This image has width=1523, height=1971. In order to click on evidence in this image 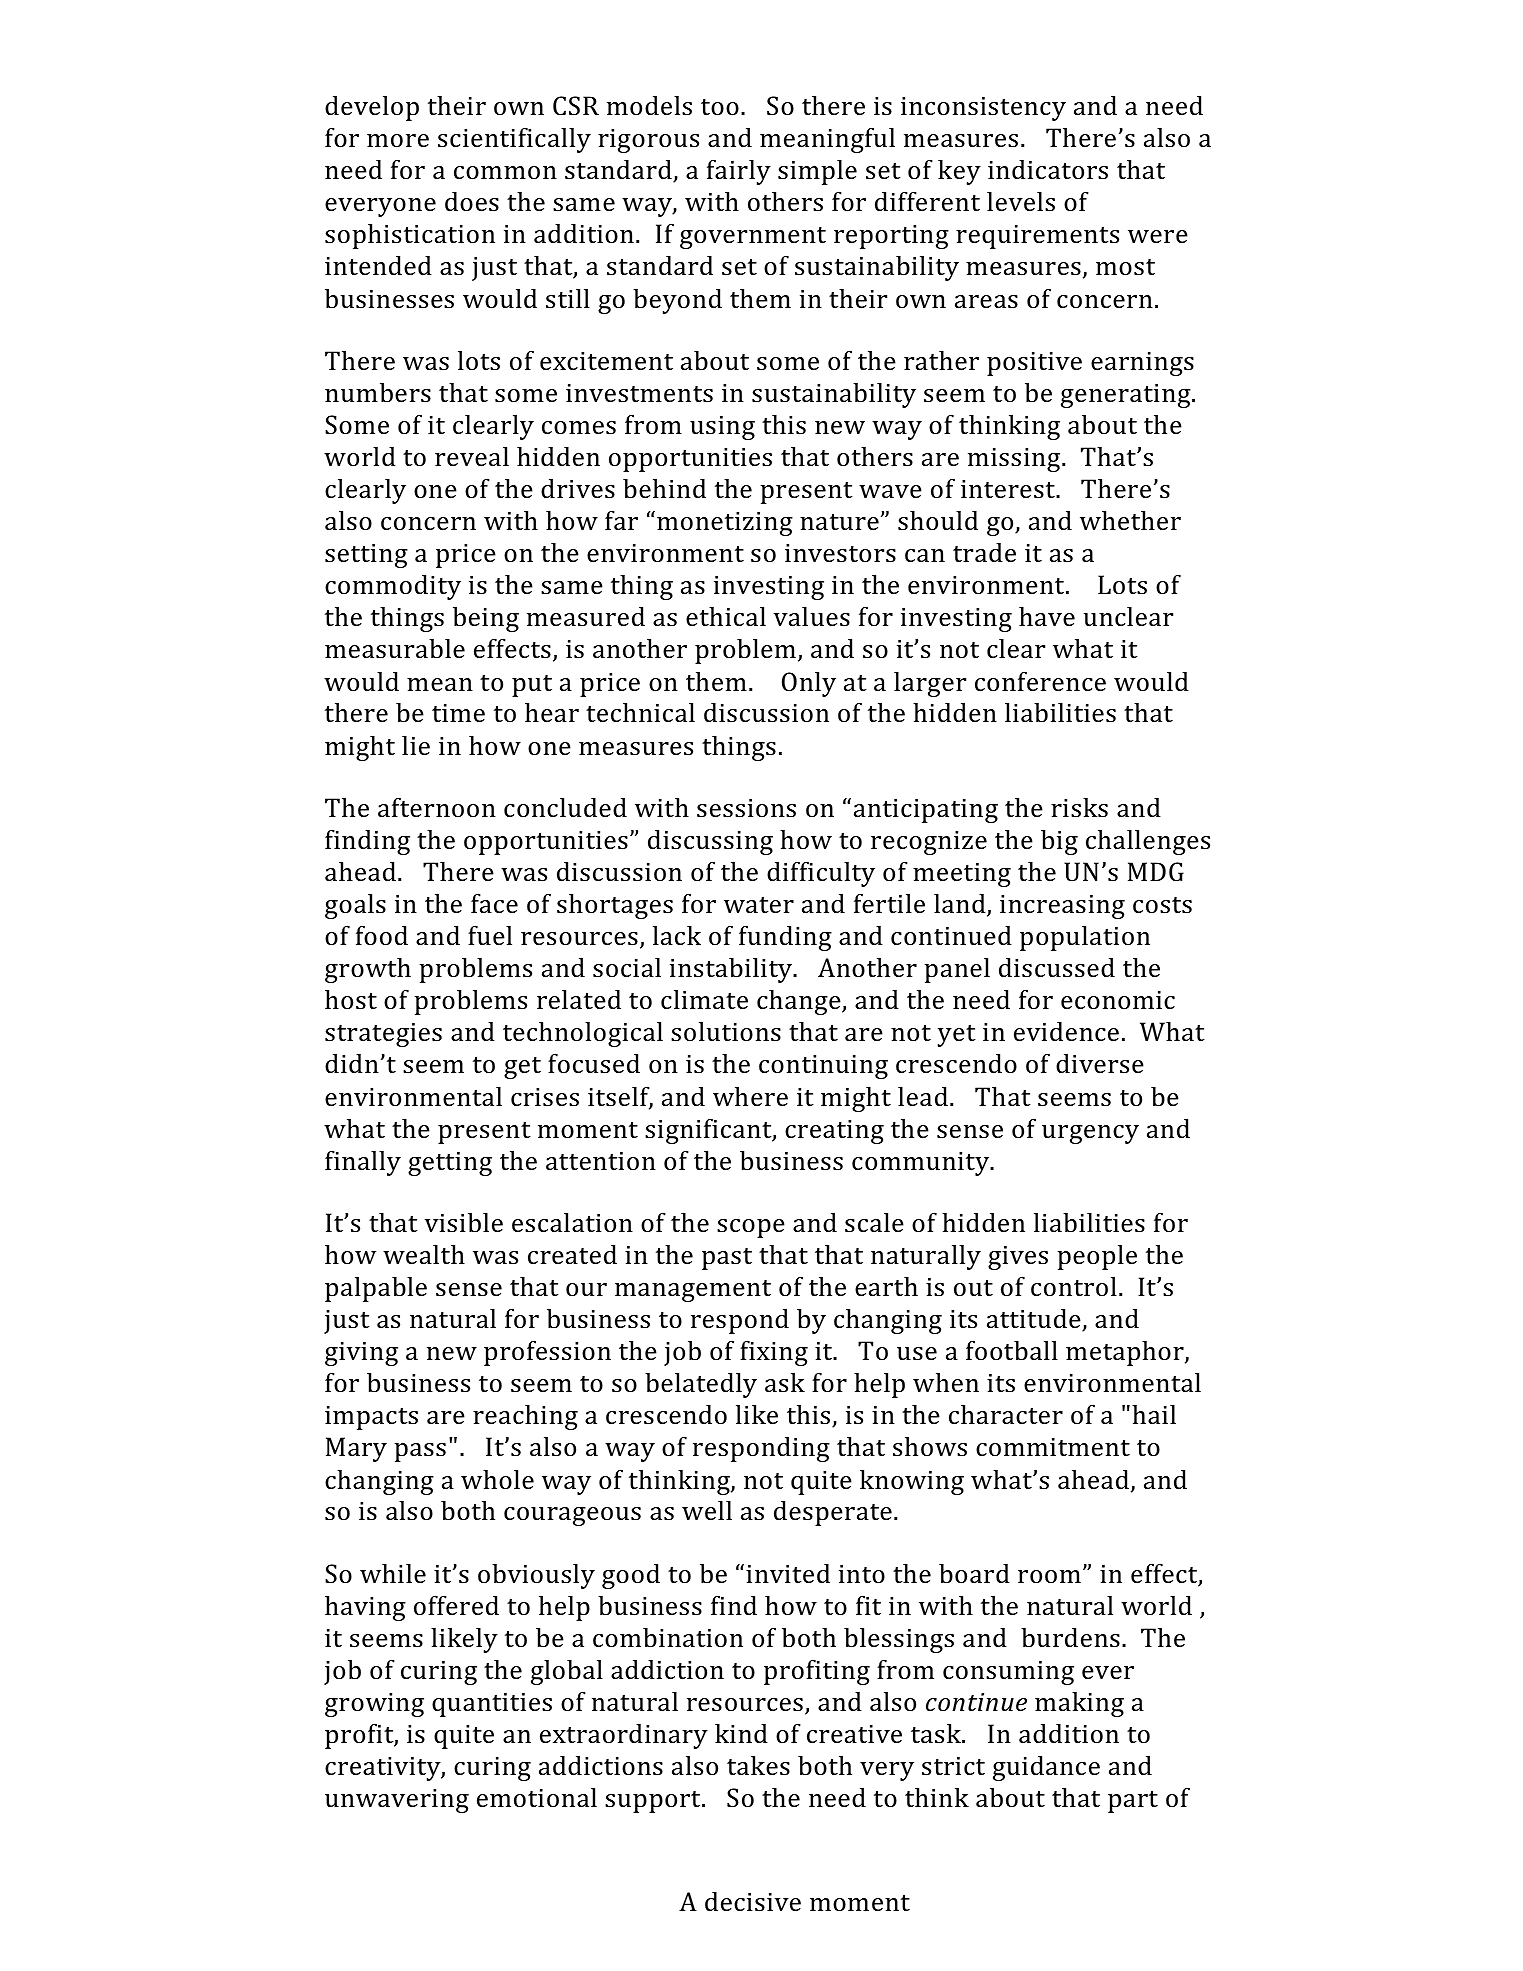, I will do `click(1066, 1031)`.
